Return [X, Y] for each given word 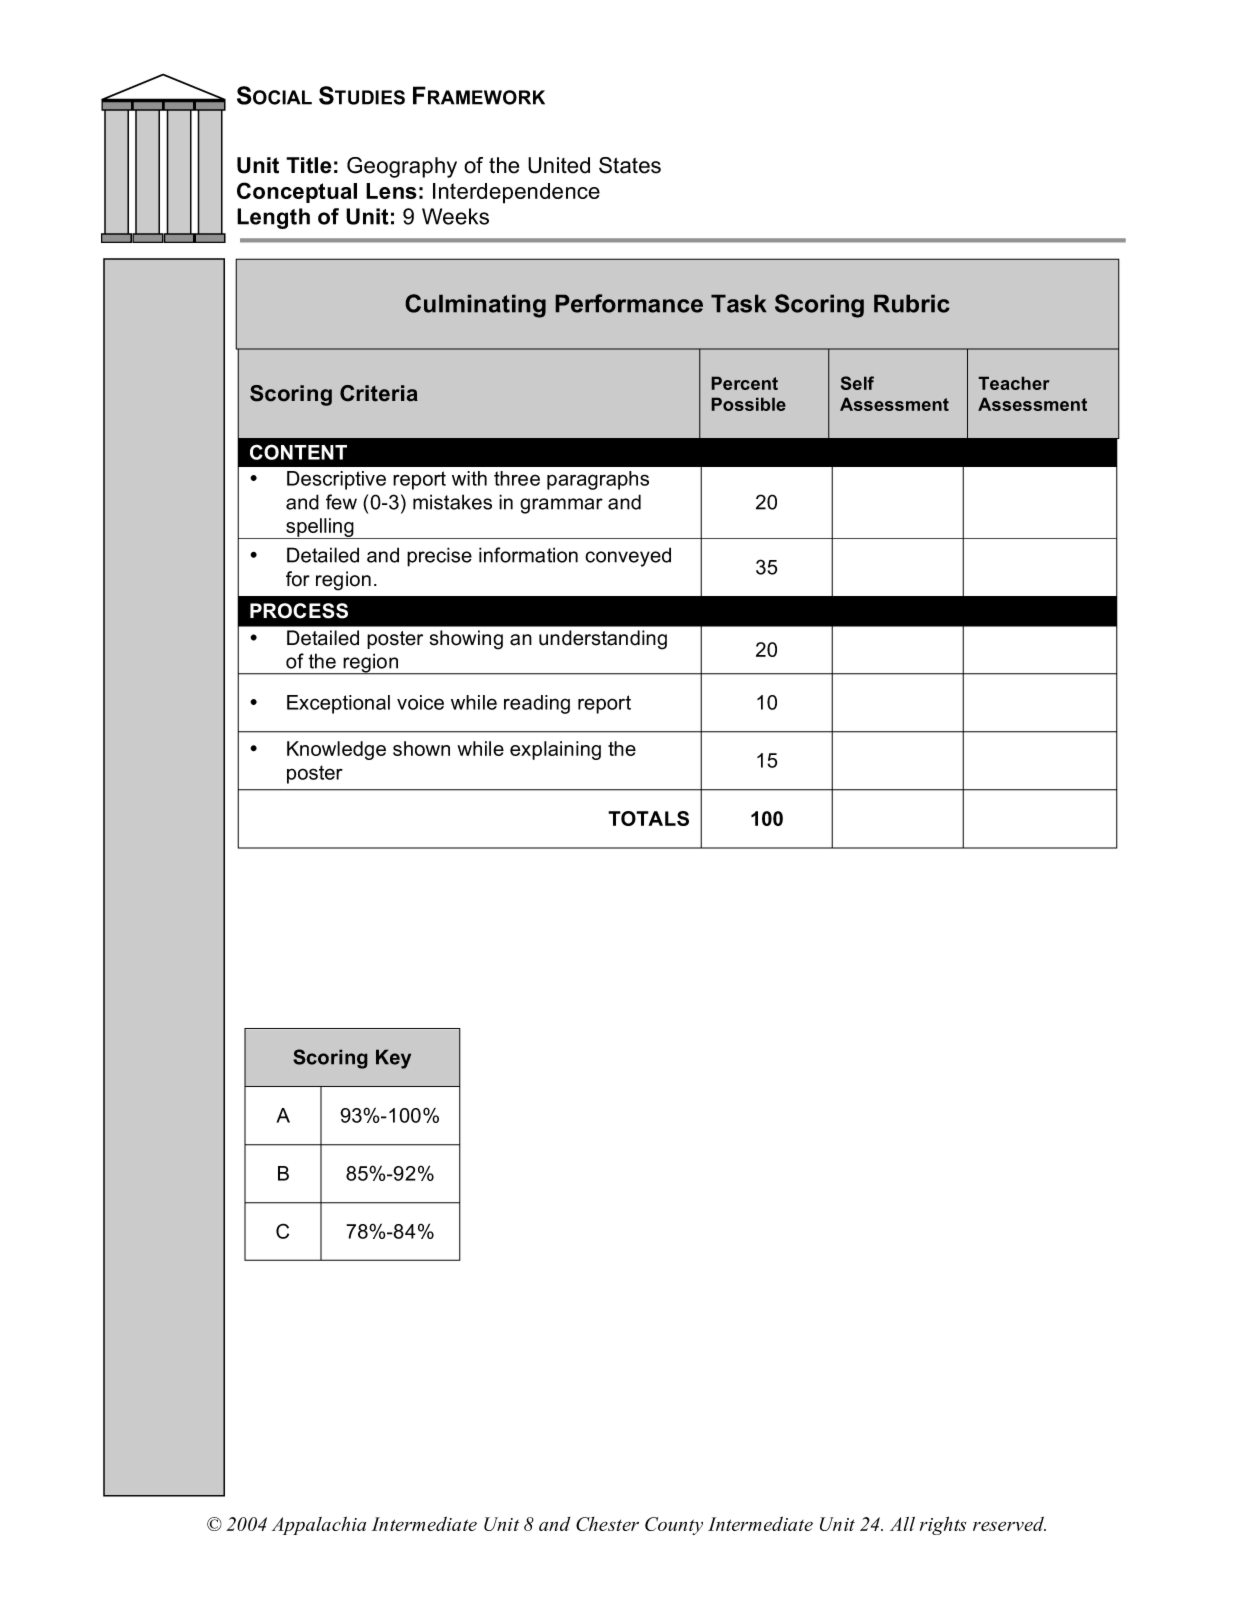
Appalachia [319, 1525]
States [630, 165]
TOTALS [648, 818]
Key [393, 1059]
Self [857, 383]
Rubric [912, 303]
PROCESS [299, 611]
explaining [555, 750]
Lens [391, 191]
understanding [603, 640]
